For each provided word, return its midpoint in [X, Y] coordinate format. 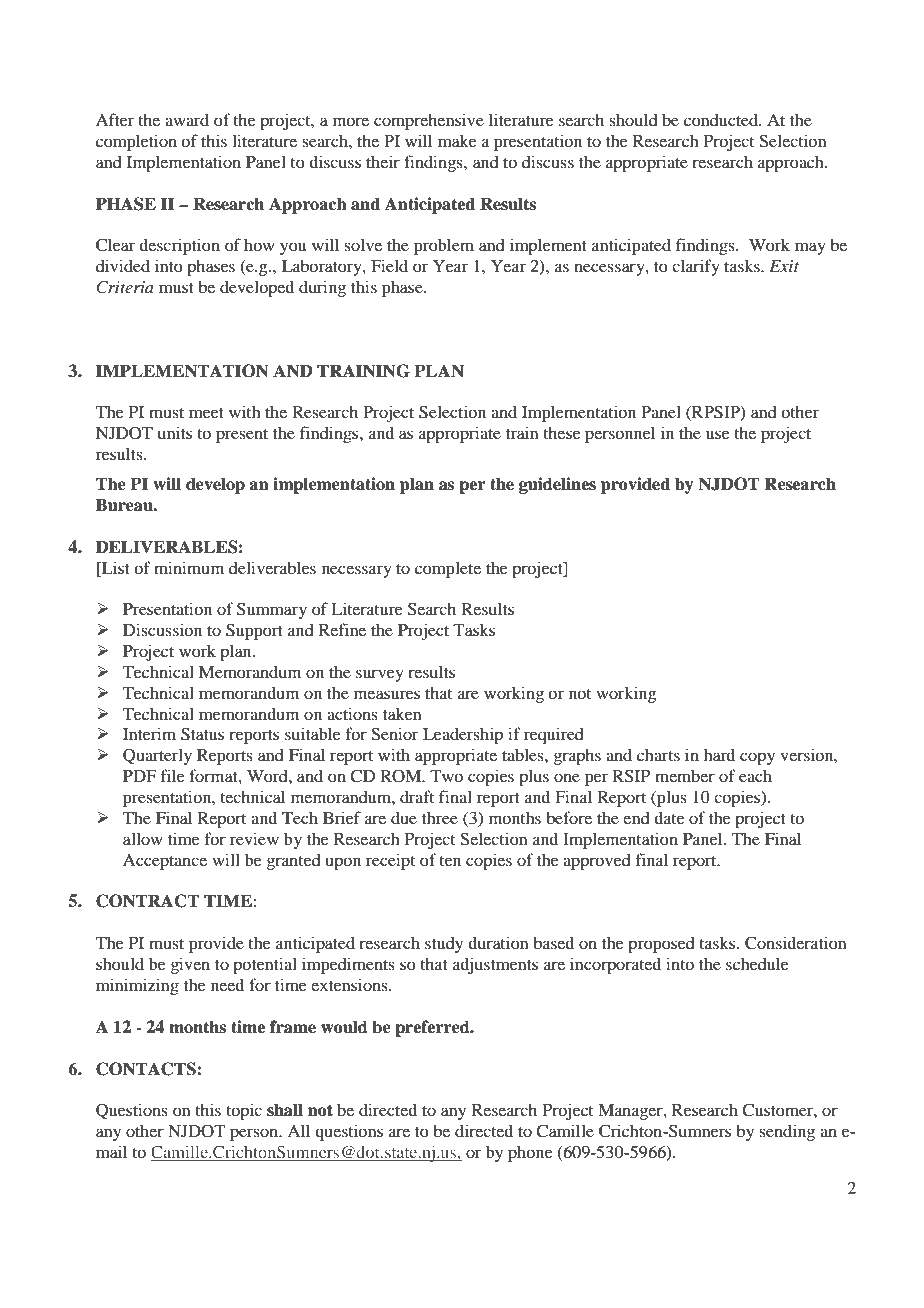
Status [202, 734]
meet [206, 413]
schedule [757, 963]
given [190, 965]
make [457, 140]
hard [719, 754]
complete [448, 569]
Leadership [463, 735]
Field [389, 265]
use [718, 434]
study [444, 945]
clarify [696, 267]
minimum [189, 567]
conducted [722, 119]
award [187, 119]
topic [244, 1111]
